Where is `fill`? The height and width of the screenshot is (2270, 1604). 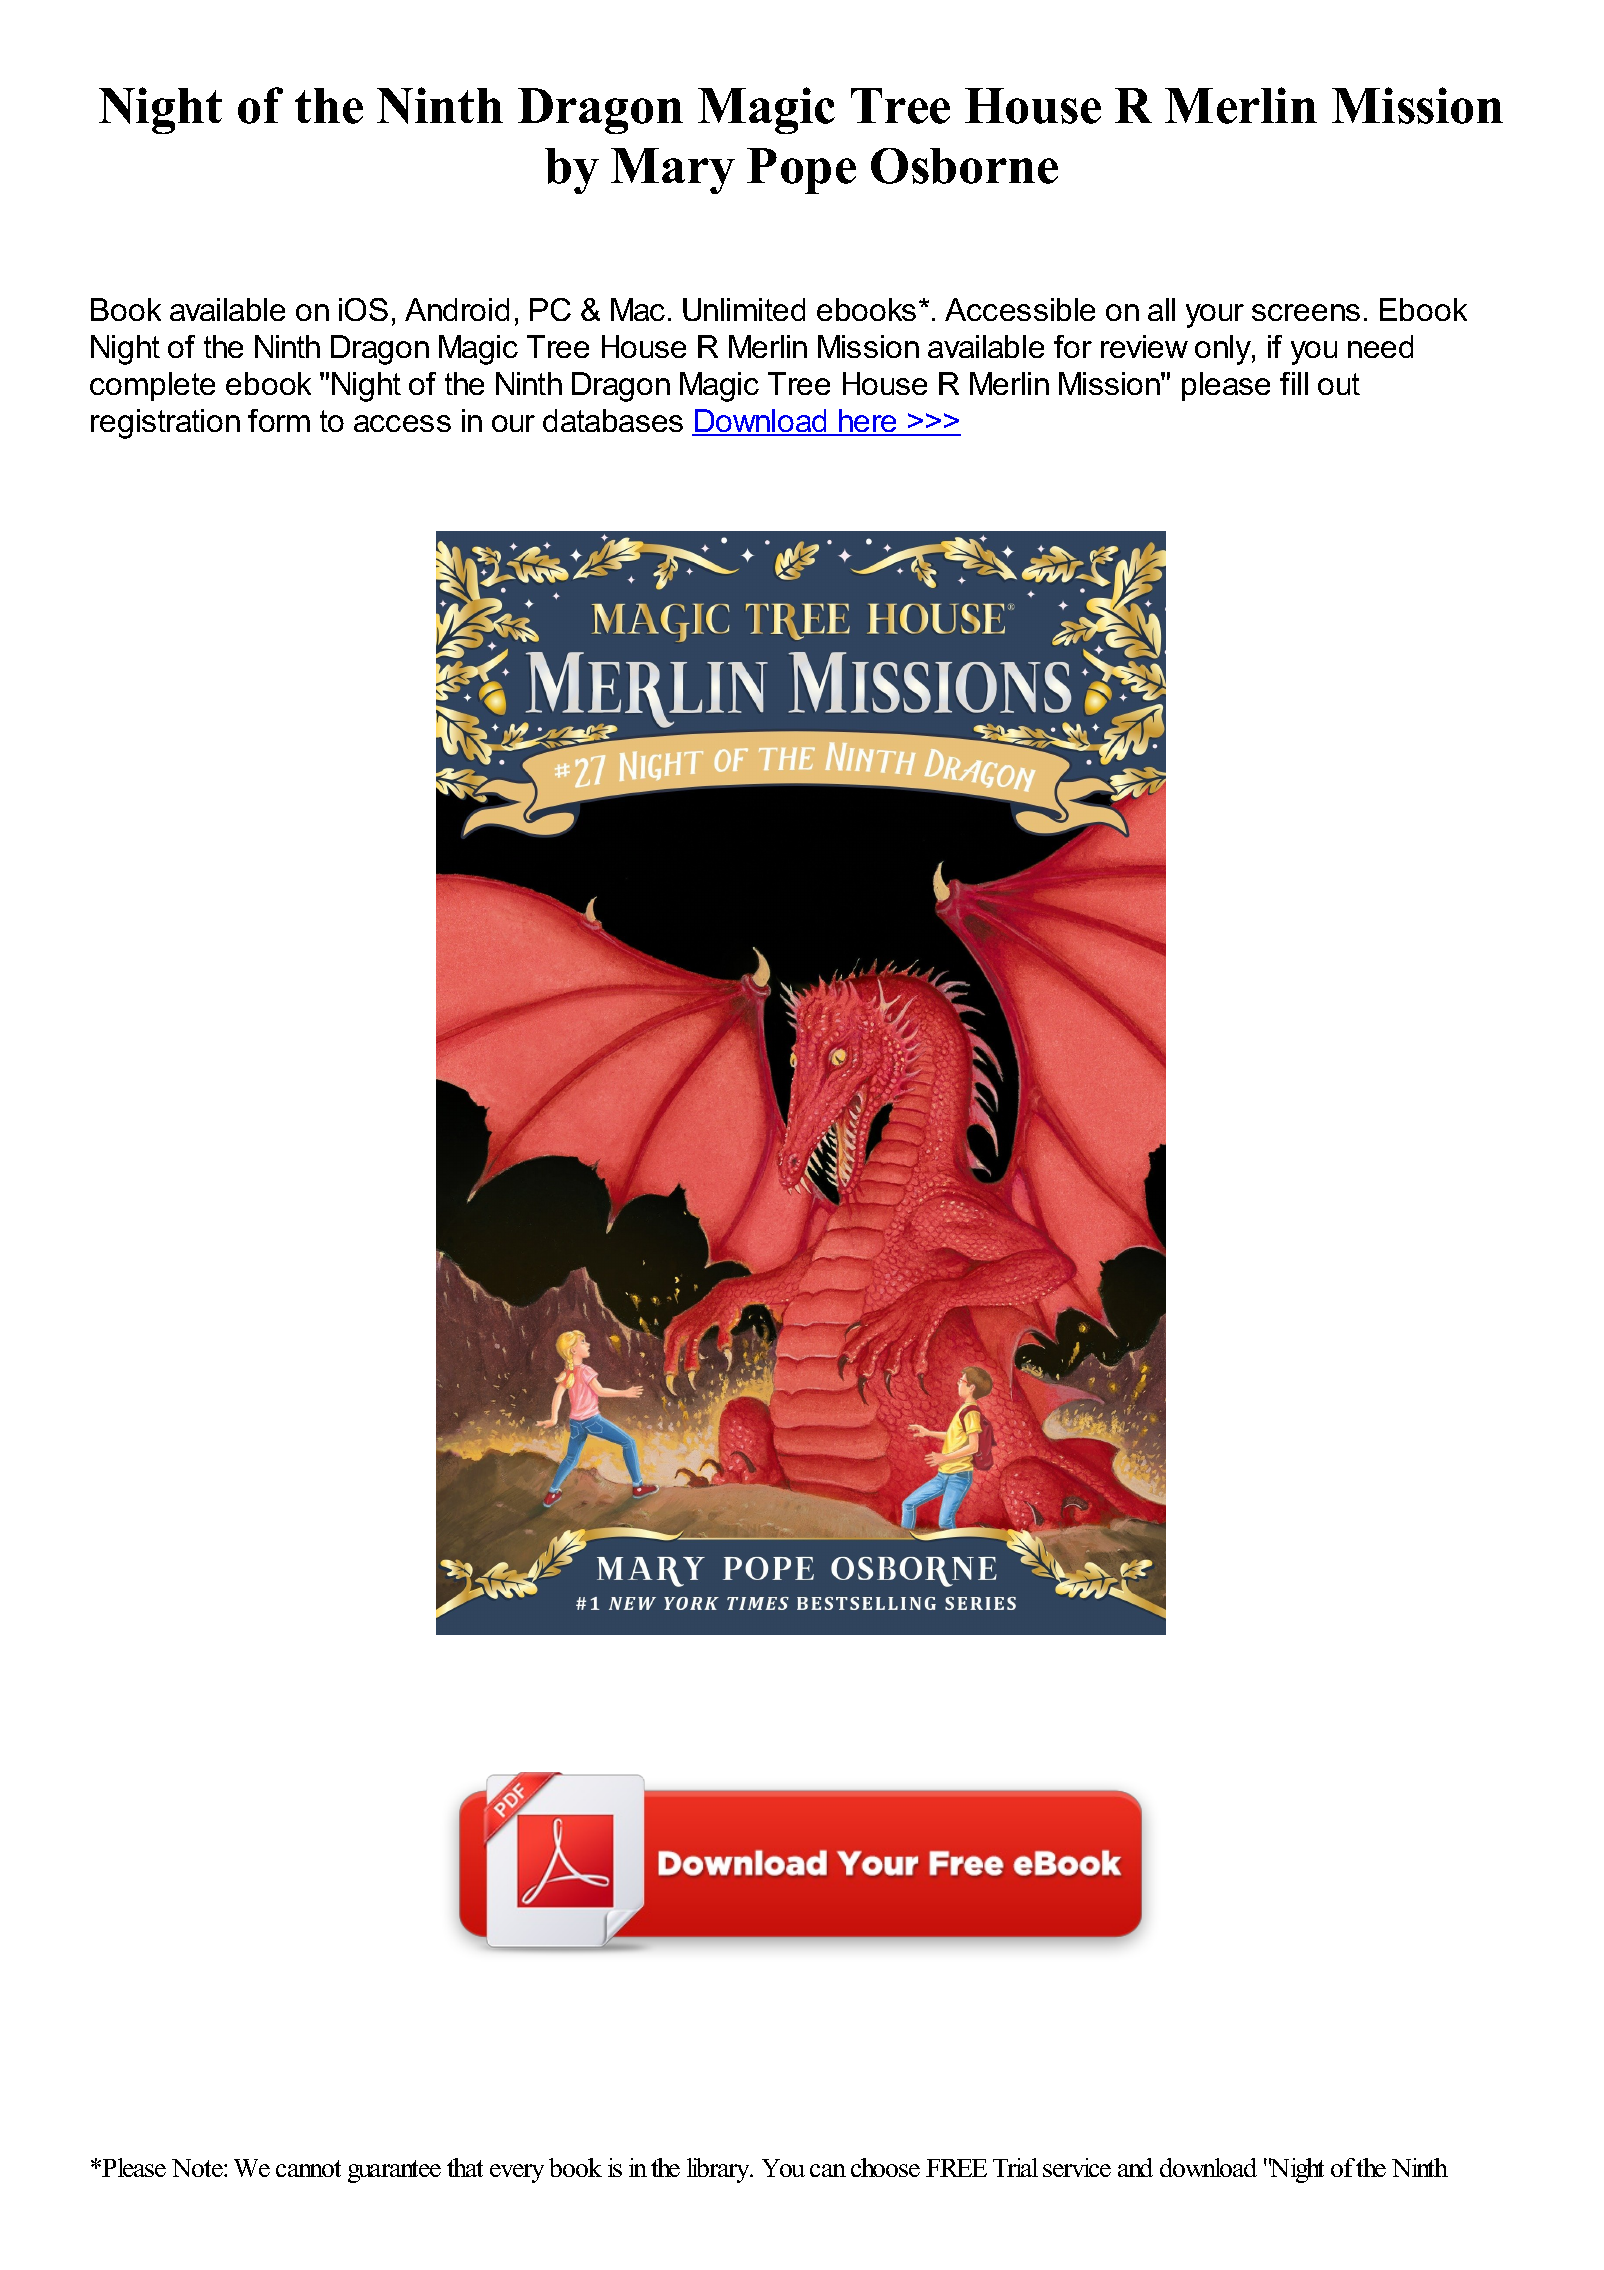 fill is located at coordinates (1294, 383).
